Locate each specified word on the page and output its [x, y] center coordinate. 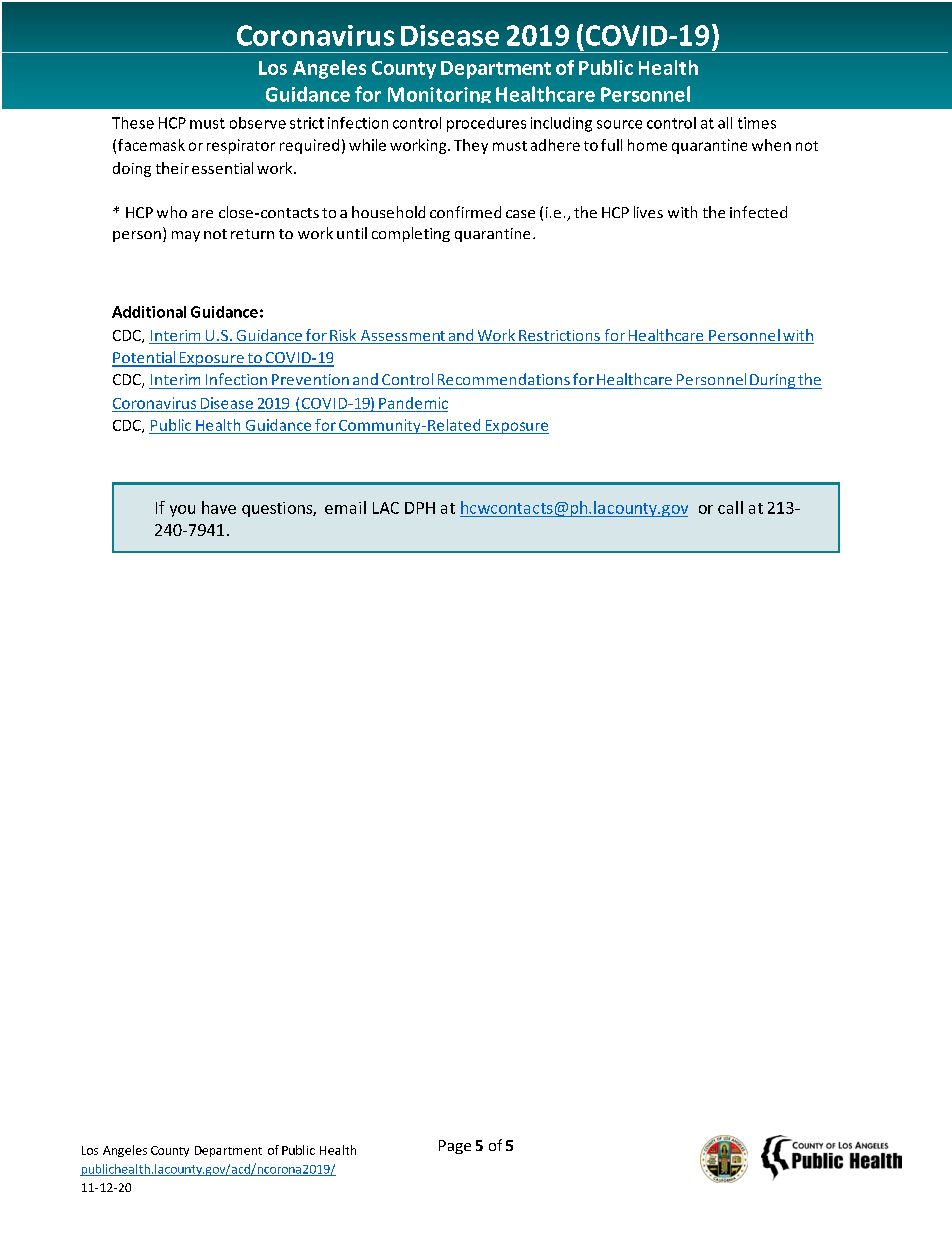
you [182, 511]
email [345, 507]
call [730, 507]
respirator [241, 146]
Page [455, 1147]
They [471, 146]
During [772, 381]
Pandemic [413, 403]
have [219, 507]
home [647, 145]
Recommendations [504, 379]
